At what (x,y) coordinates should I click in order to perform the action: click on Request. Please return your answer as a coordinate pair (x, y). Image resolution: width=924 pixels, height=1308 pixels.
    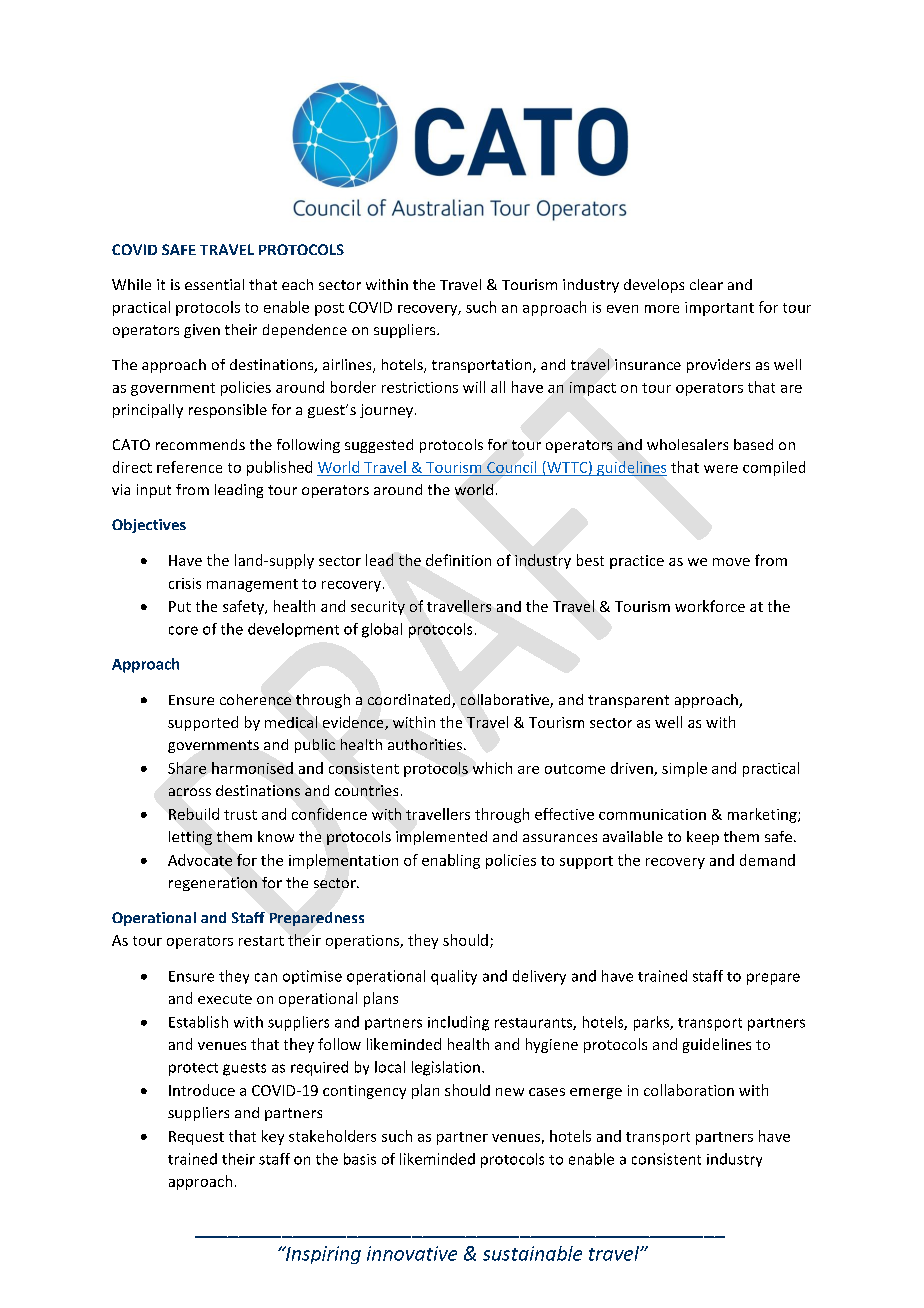
    Looking at the image, I should click on (196, 1138).
